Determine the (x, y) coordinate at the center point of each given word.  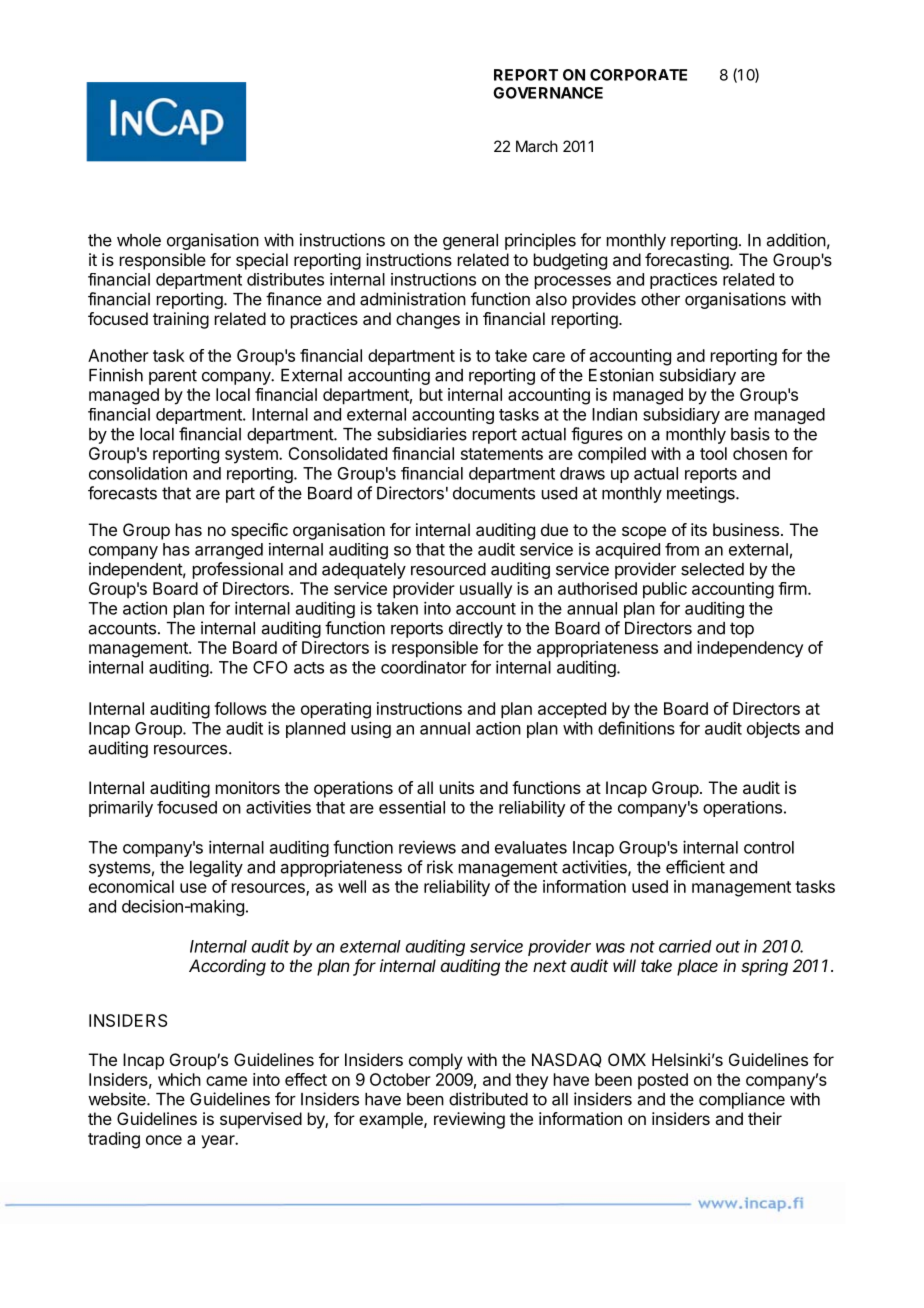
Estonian (621, 375)
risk (440, 867)
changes (428, 320)
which (179, 1079)
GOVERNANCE (548, 93)
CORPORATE (638, 75)
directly (476, 629)
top (742, 630)
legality (216, 868)
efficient (695, 867)
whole (139, 240)
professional (238, 570)
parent (173, 377)
